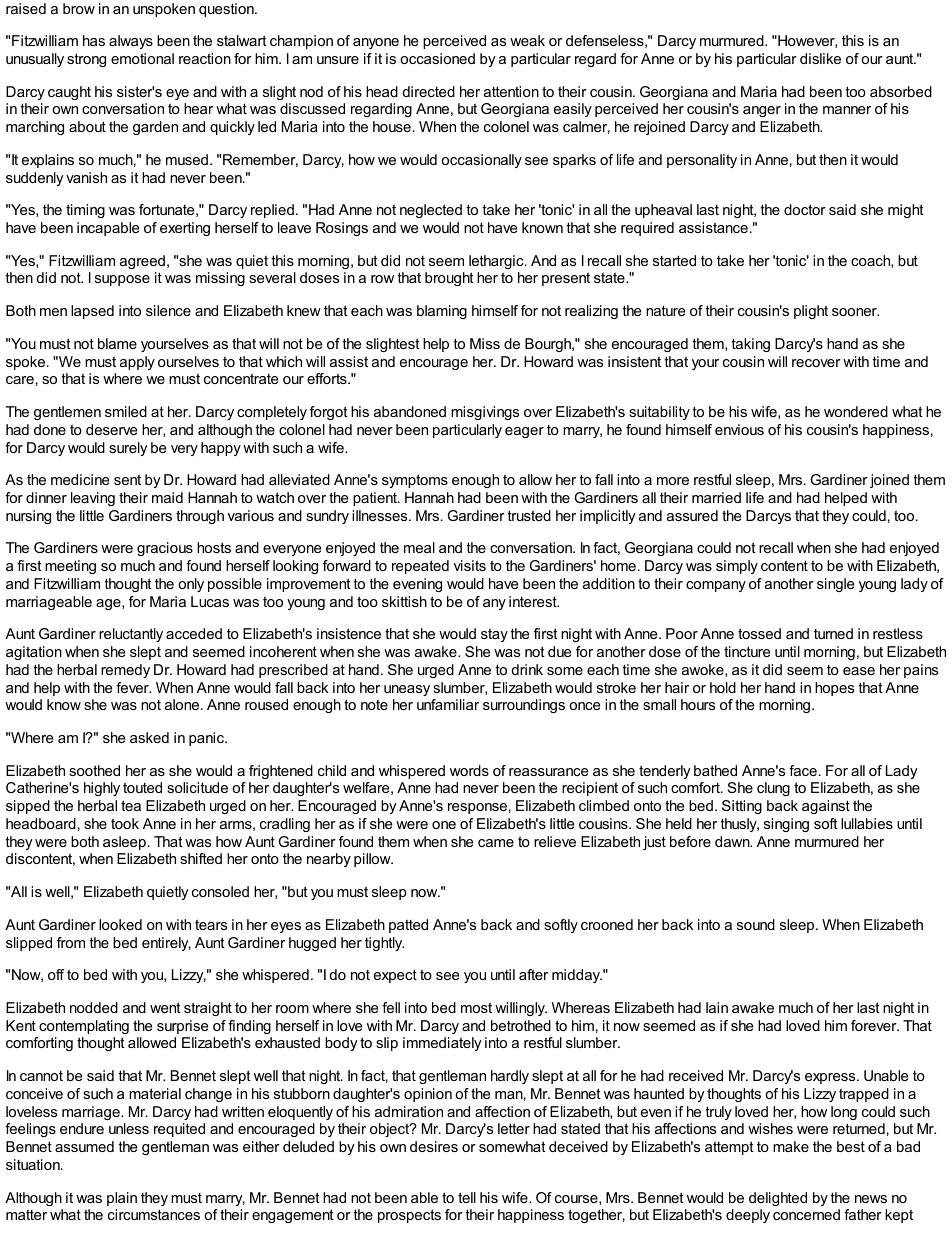 The height and width of the screenshot is (1233, 952). Describe the element at coordinates (131, 42) in the screenshot. I see `always` at that location.
